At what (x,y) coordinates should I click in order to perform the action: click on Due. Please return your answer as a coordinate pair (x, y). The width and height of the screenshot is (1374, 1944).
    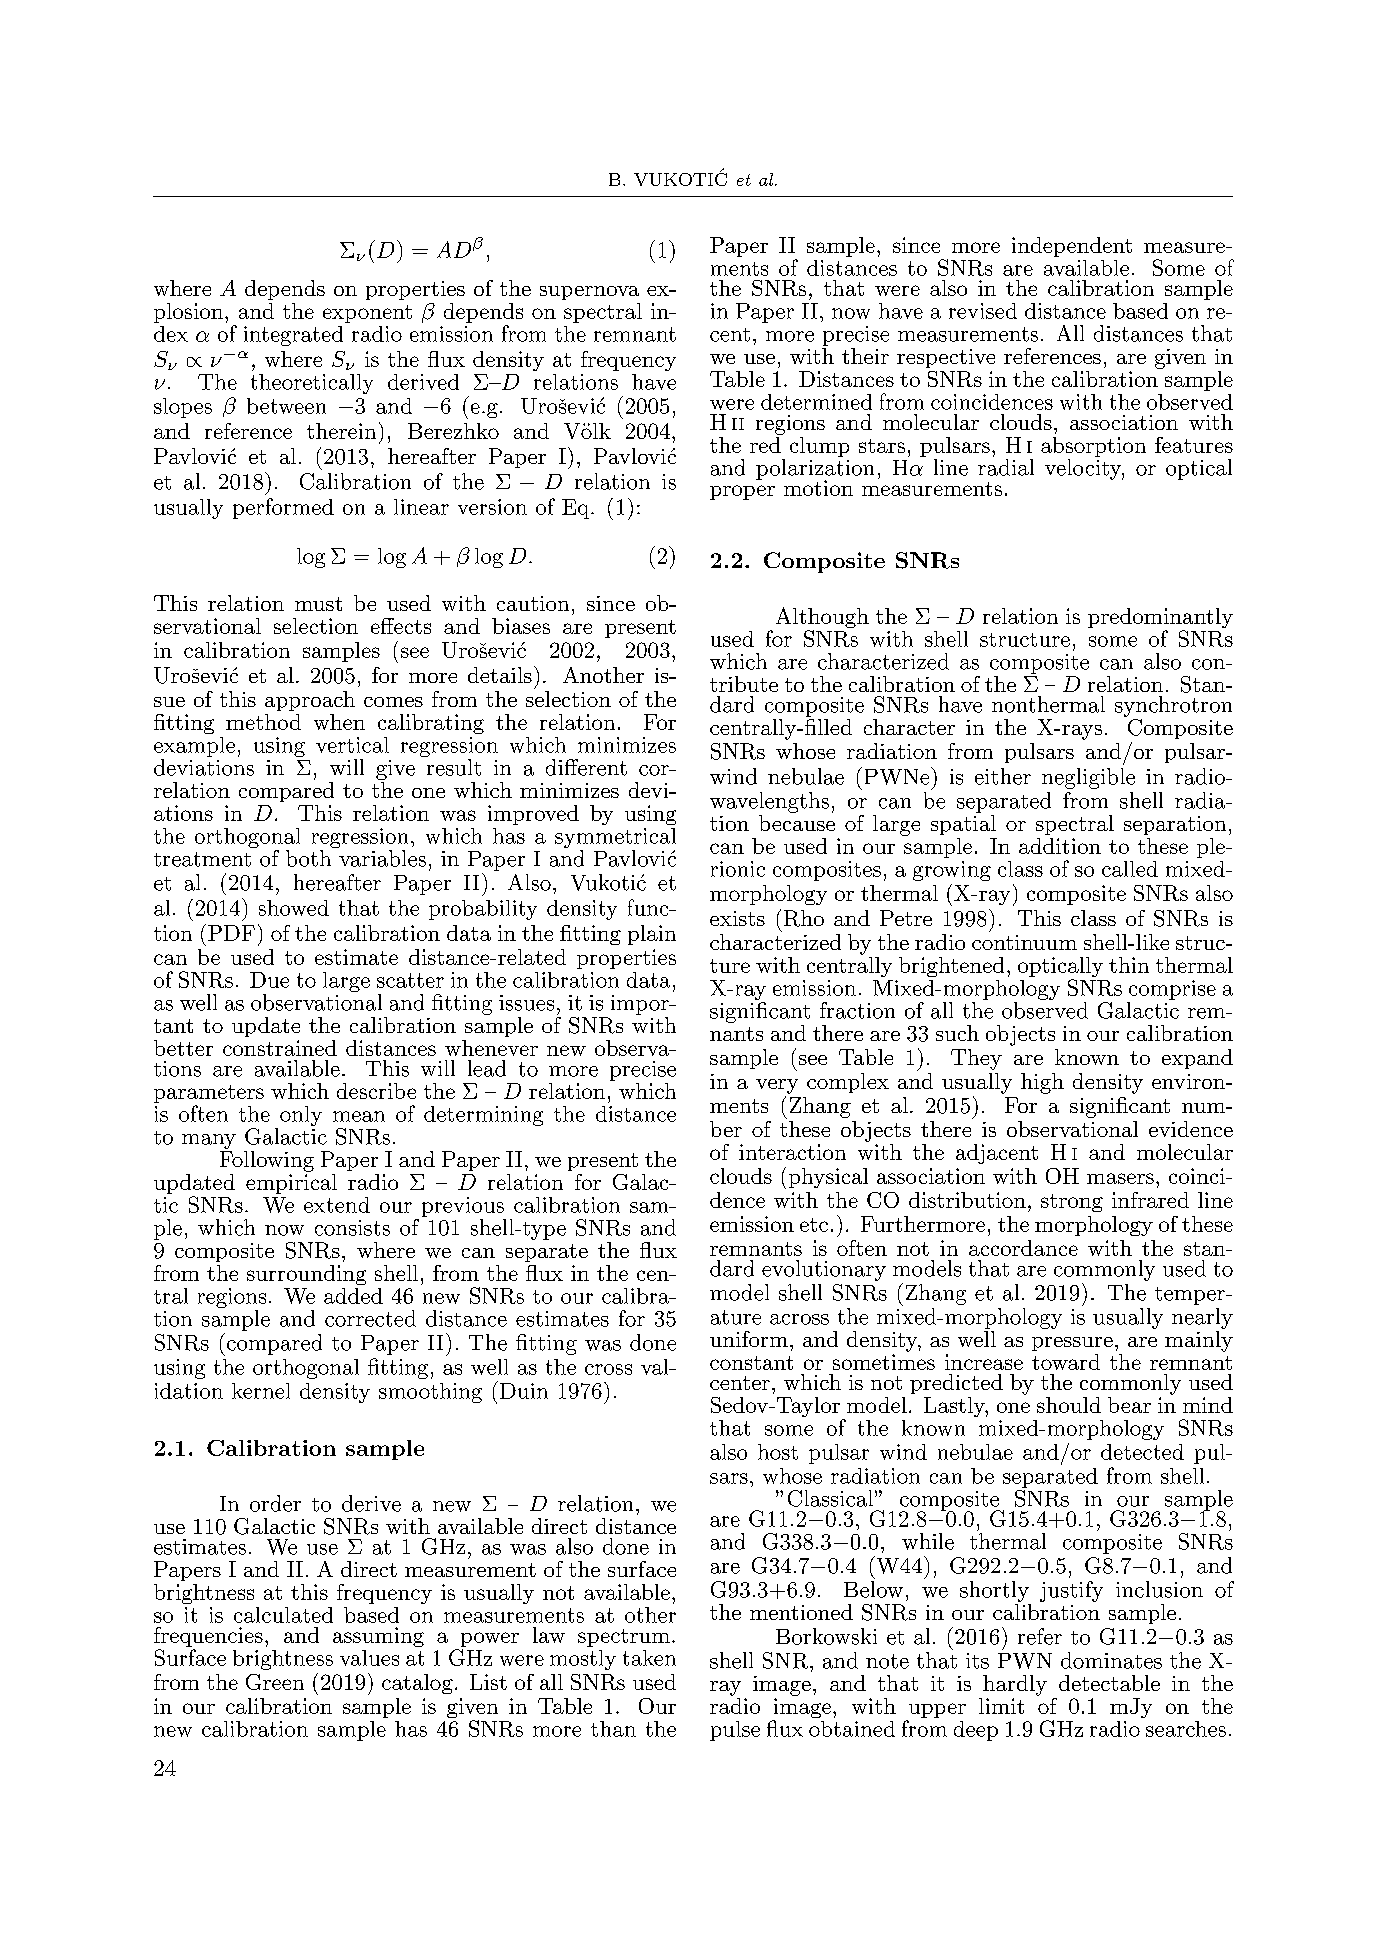
    Looking at the image, I should click on (269, 980).
